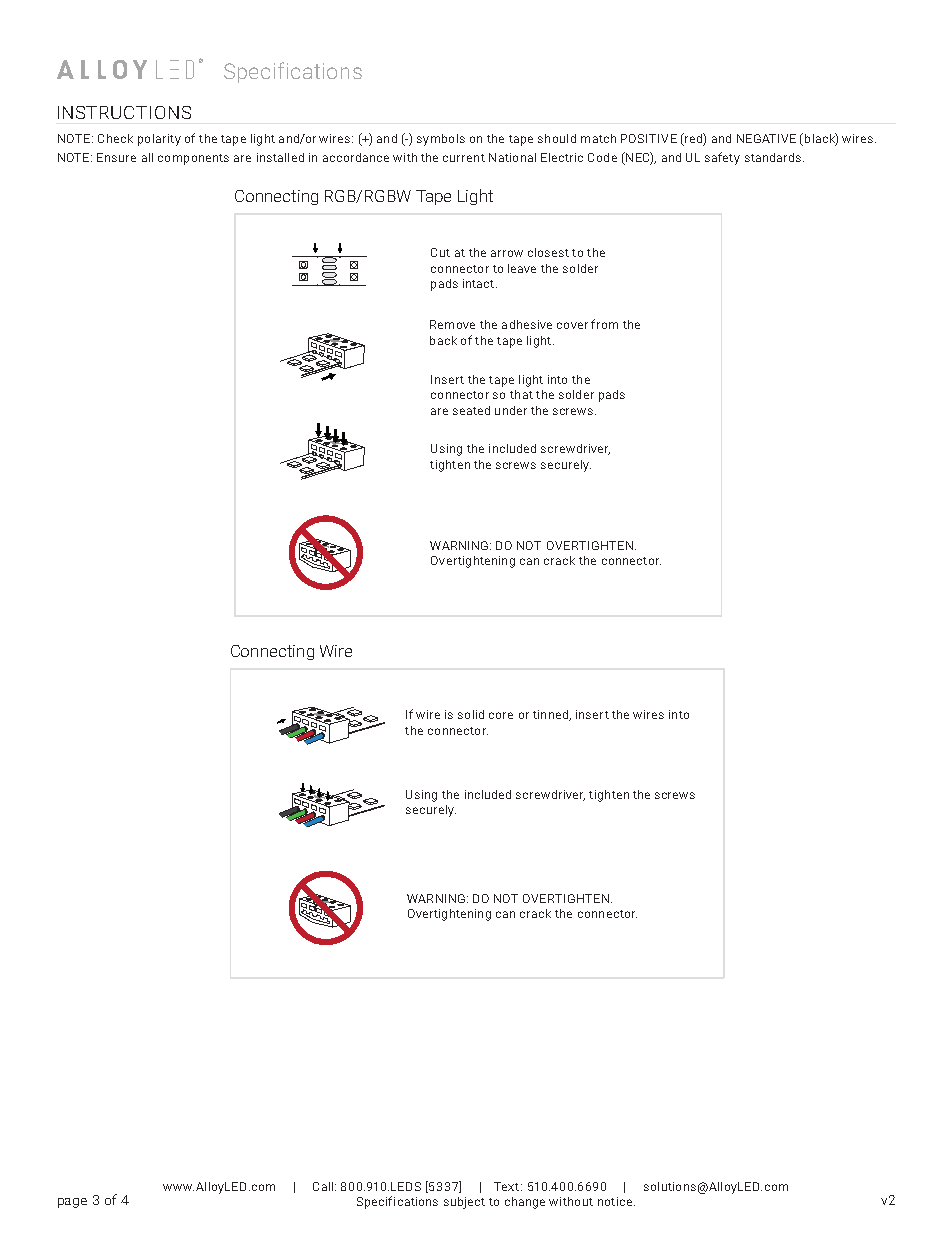 The width and height of the page is (952, 1233). Describe the element at coordinates (501, 715) in the page. I see `core` at that location.
